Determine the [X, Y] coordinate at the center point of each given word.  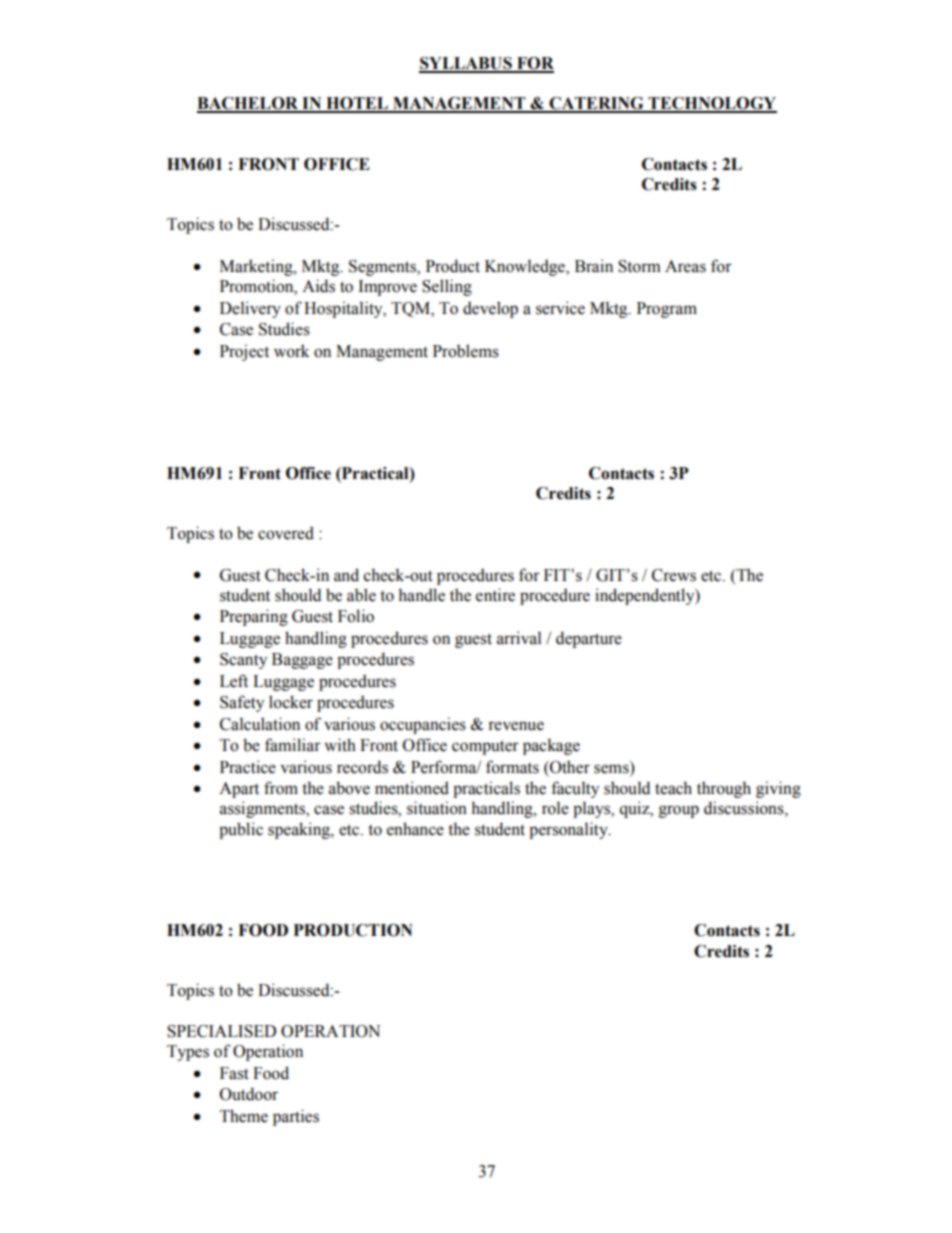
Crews [674, 575]
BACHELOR [249, 104]
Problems [466, 351]
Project [244, 352]
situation [437, 808]
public [241, 830]
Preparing [254, 617]
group [679, 811]
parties [296, 1117]
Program [667, 310]
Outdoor [249, 1094]
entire [495, 595]
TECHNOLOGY [711, 104]
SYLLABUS [466, 64]
